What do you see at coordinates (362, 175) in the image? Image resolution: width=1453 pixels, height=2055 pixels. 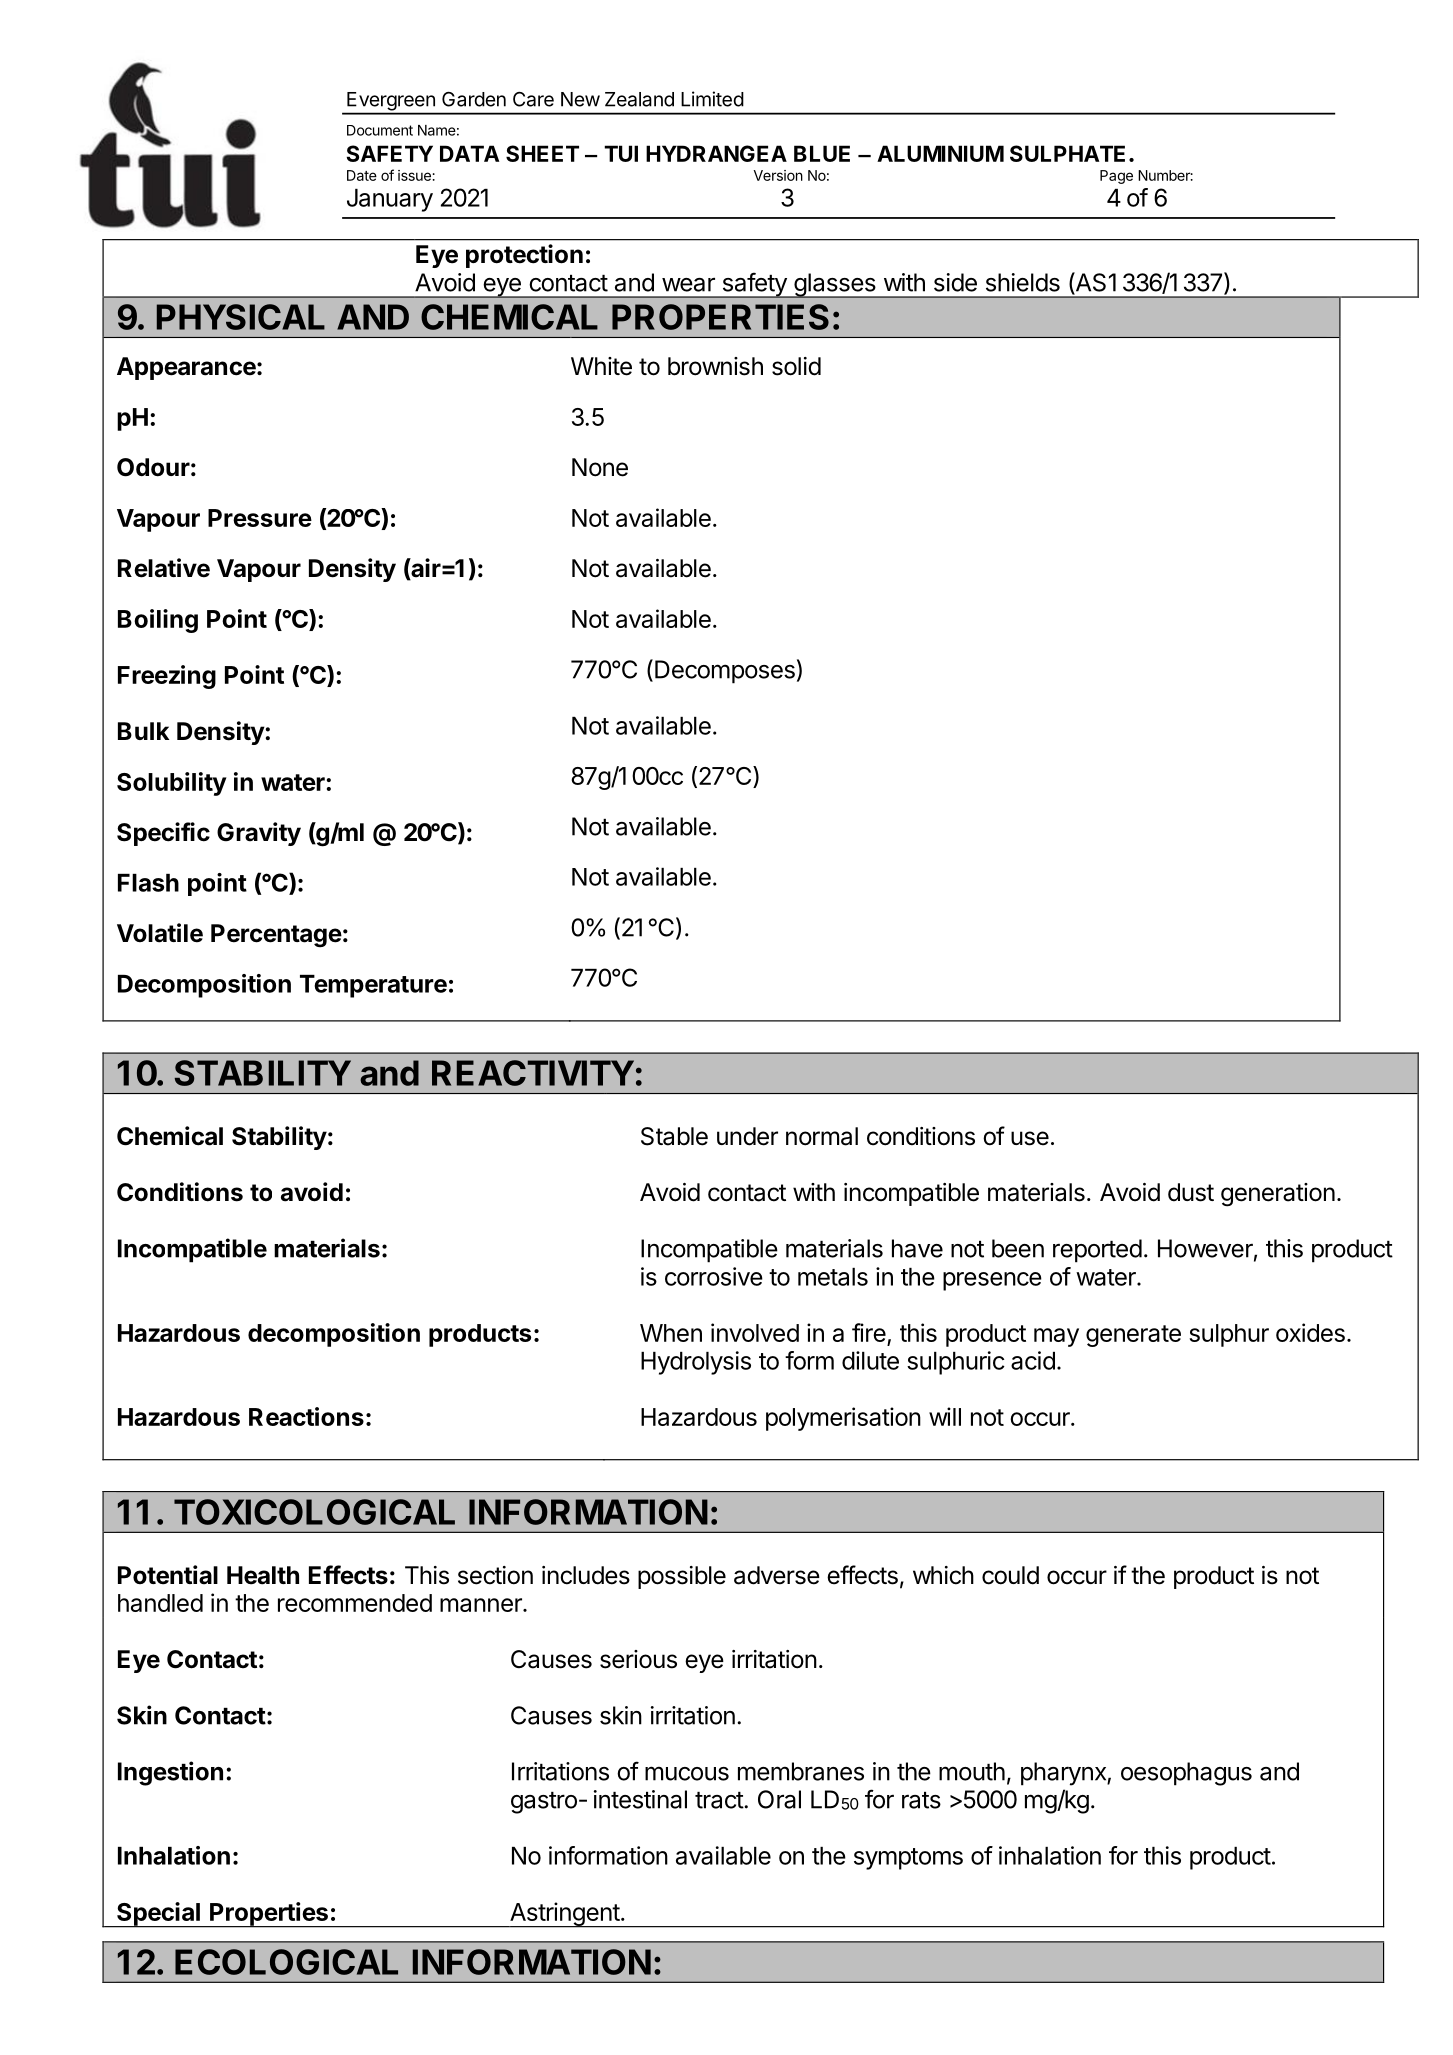 I see `Date` at bounding box center [362, 175].
